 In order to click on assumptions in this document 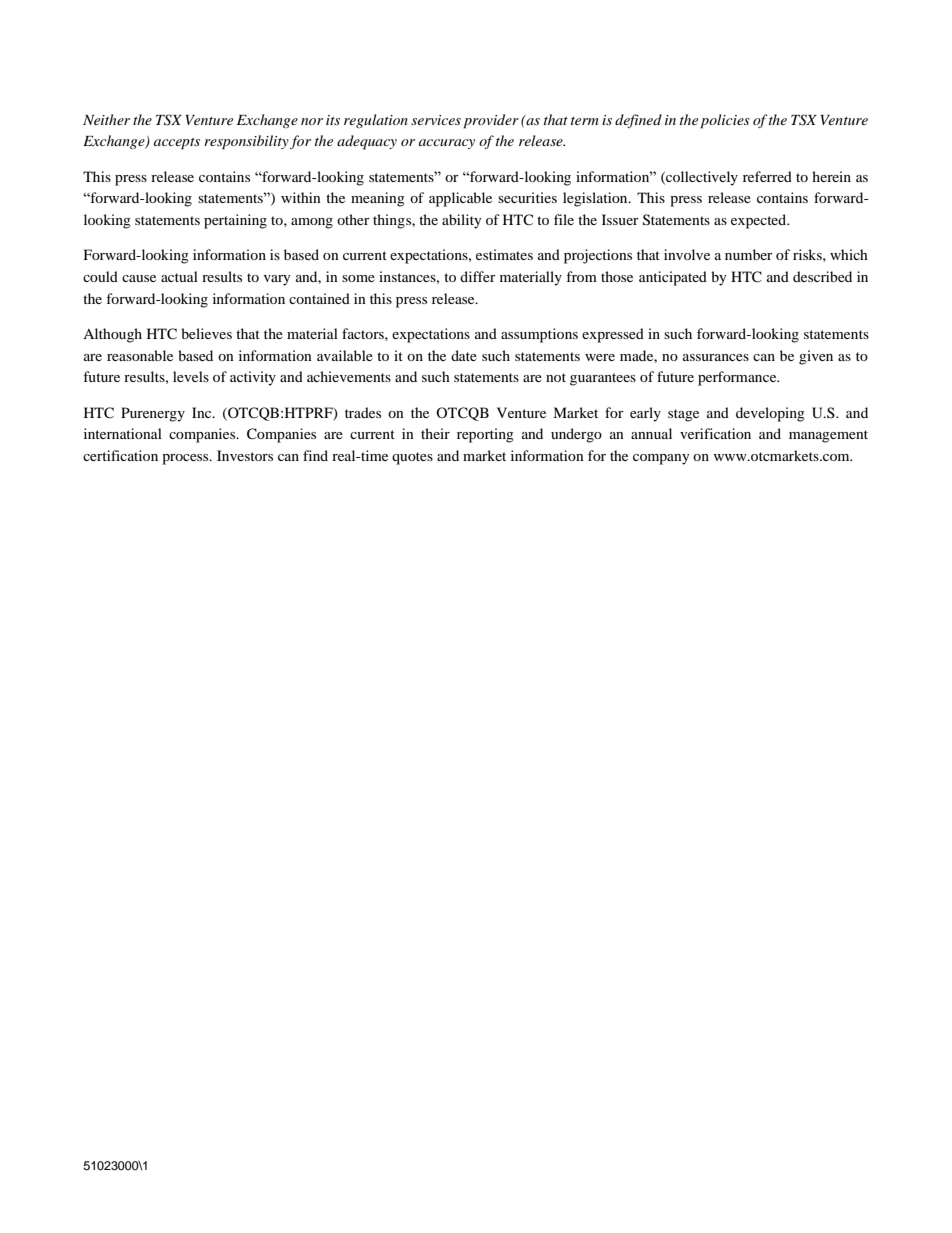, I will do `click(539, 335)`.
